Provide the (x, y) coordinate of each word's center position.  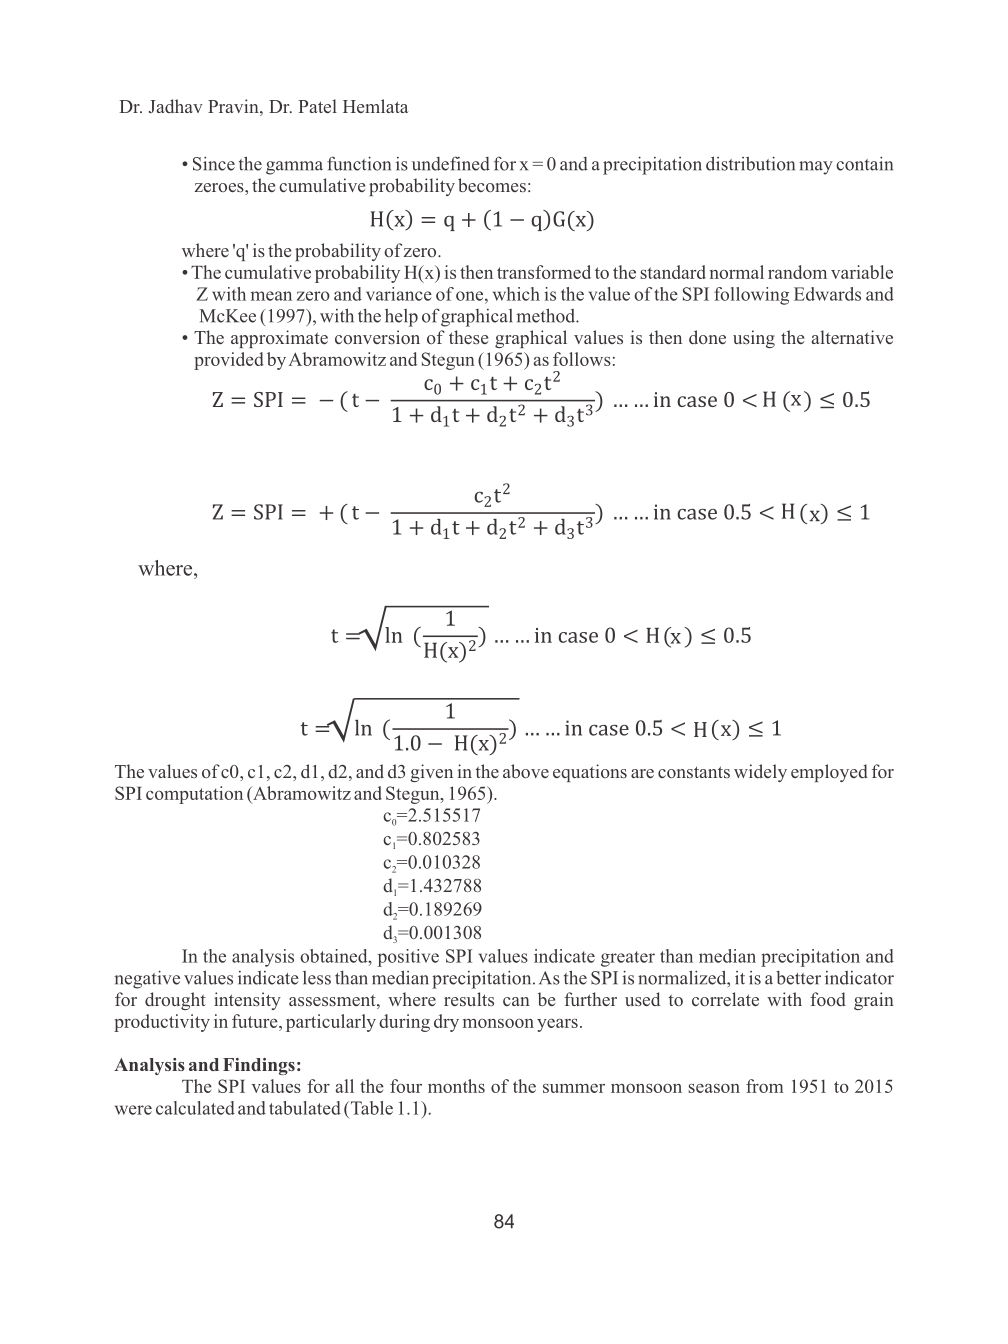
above (526, 771)
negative (147, 979)
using (754, 339)
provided (229, 361)
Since (214, 164)
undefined (451, 163)
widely (760, 773)
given (431, 773)
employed (829, 773)
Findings (259, 1066)
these (468, 337)
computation (194, 795)
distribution (750, 163)
